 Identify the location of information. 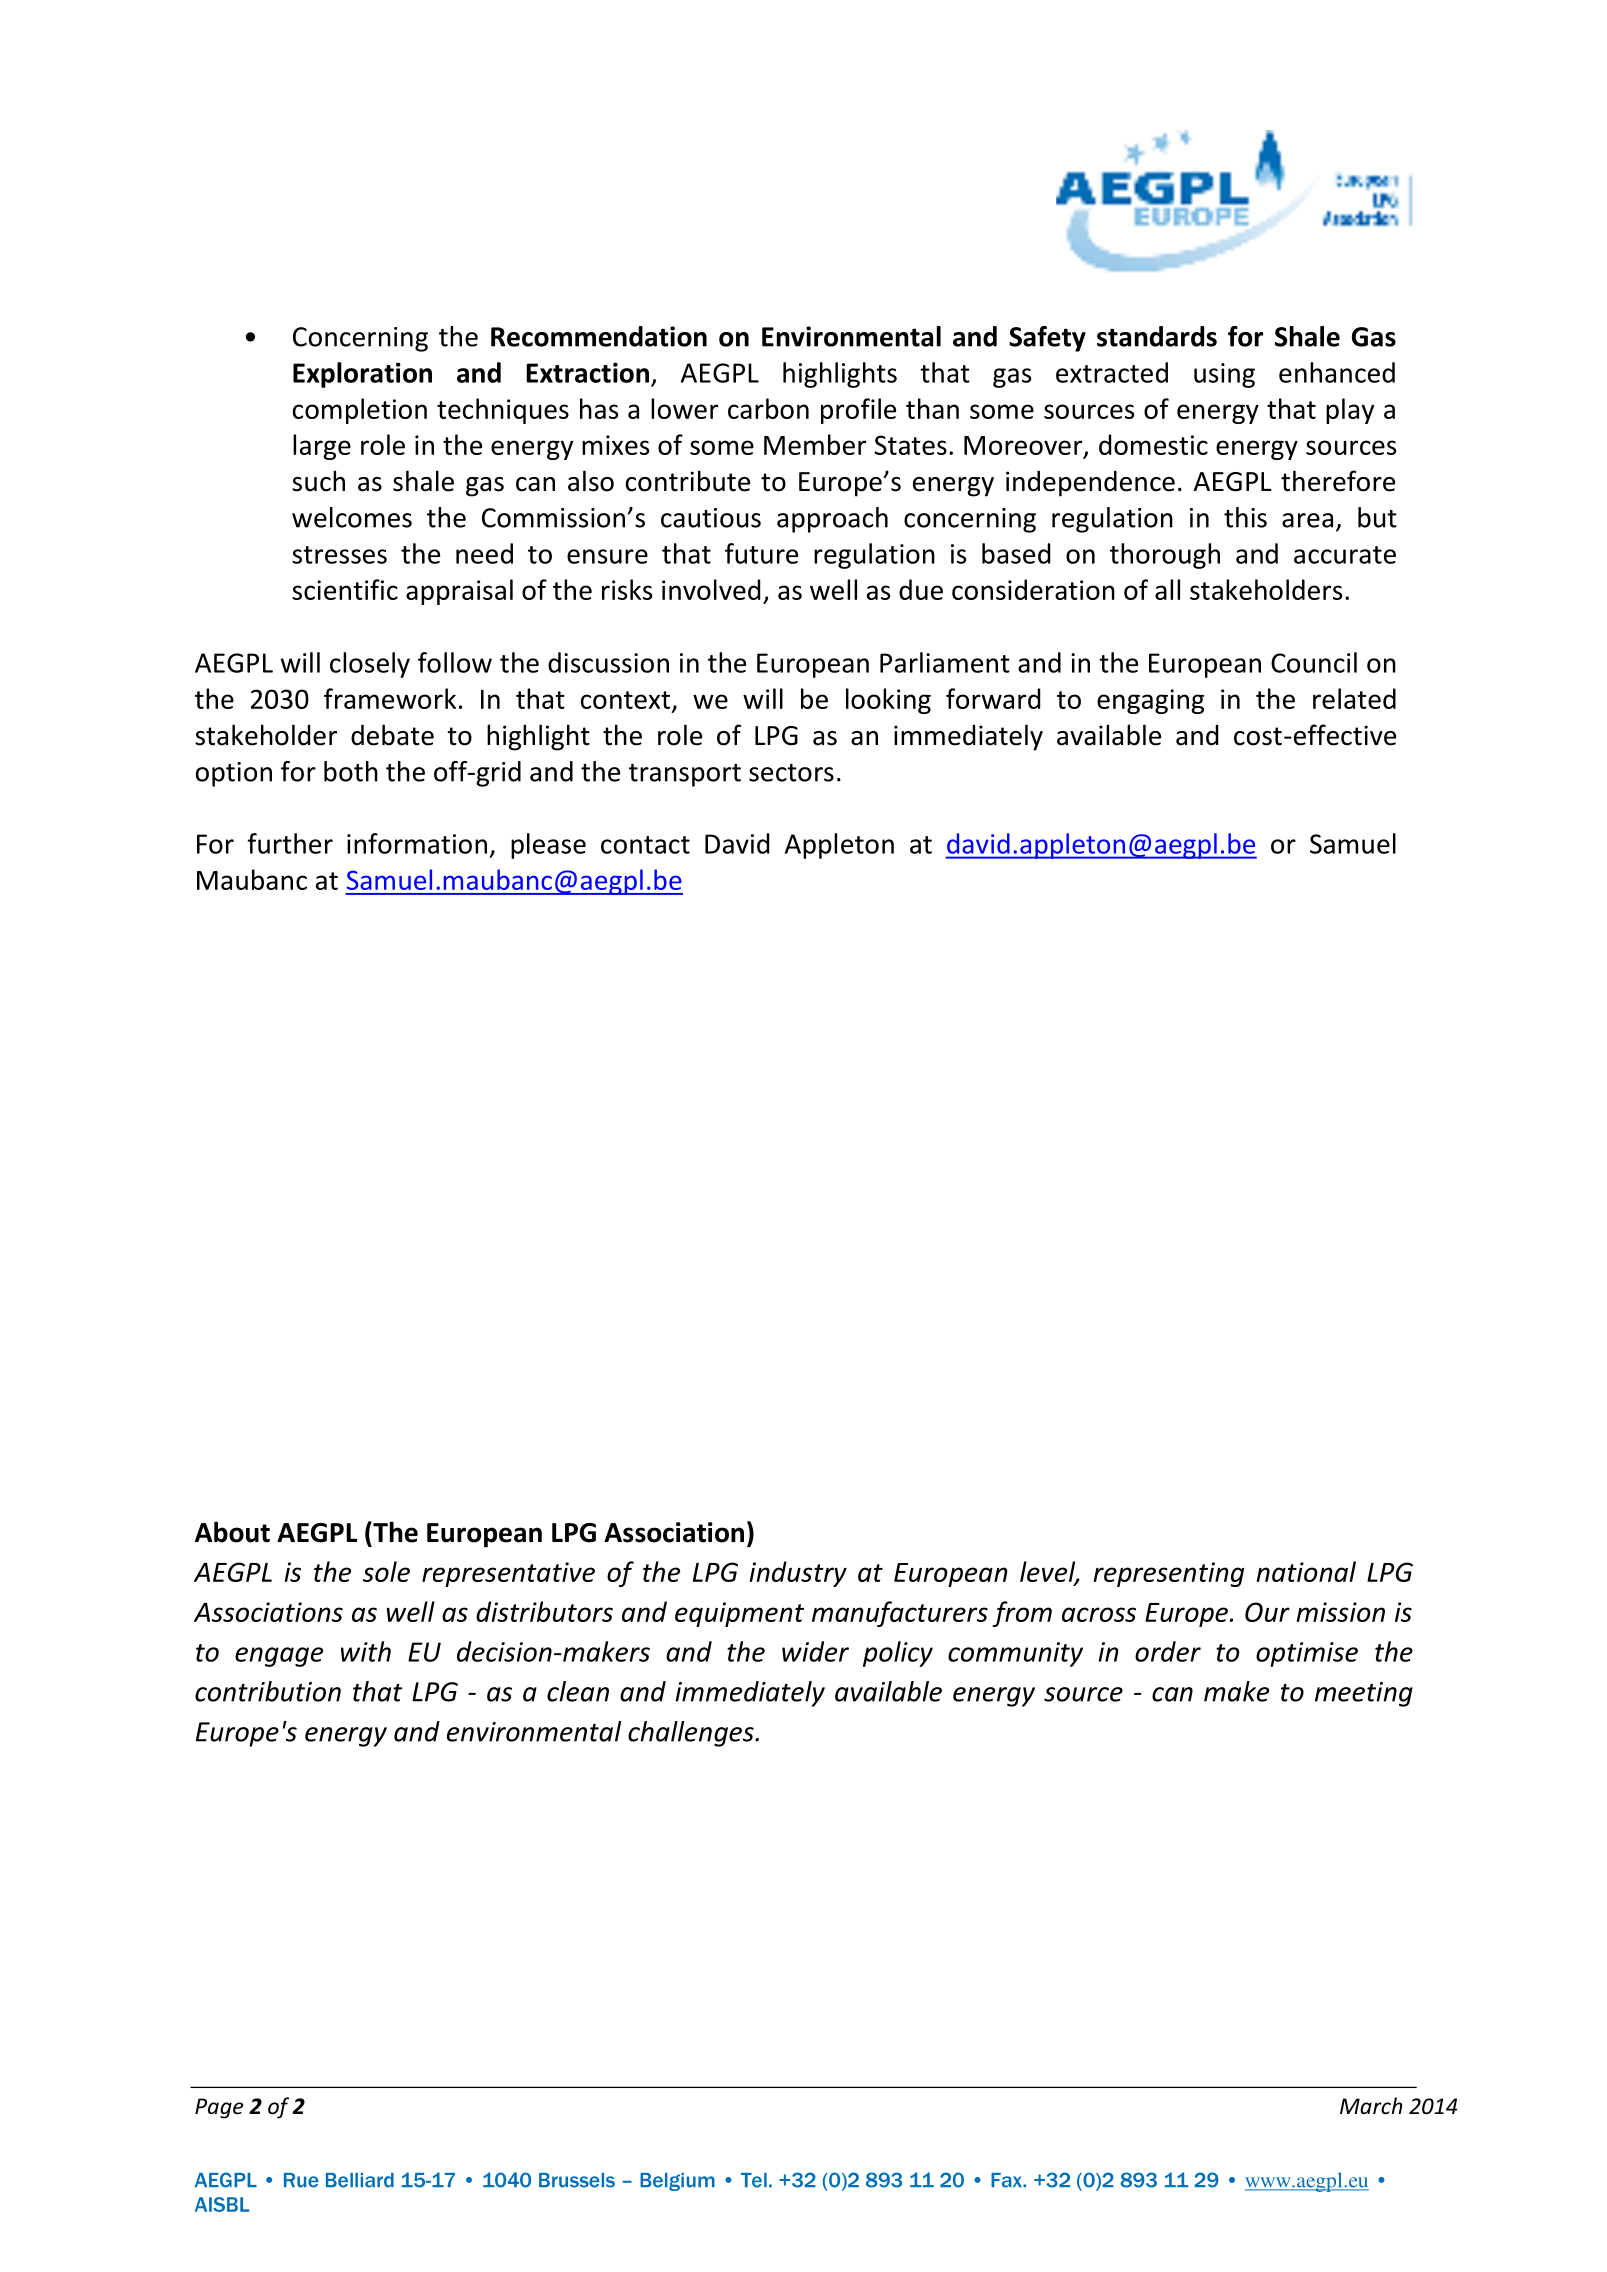
(417, 843).
